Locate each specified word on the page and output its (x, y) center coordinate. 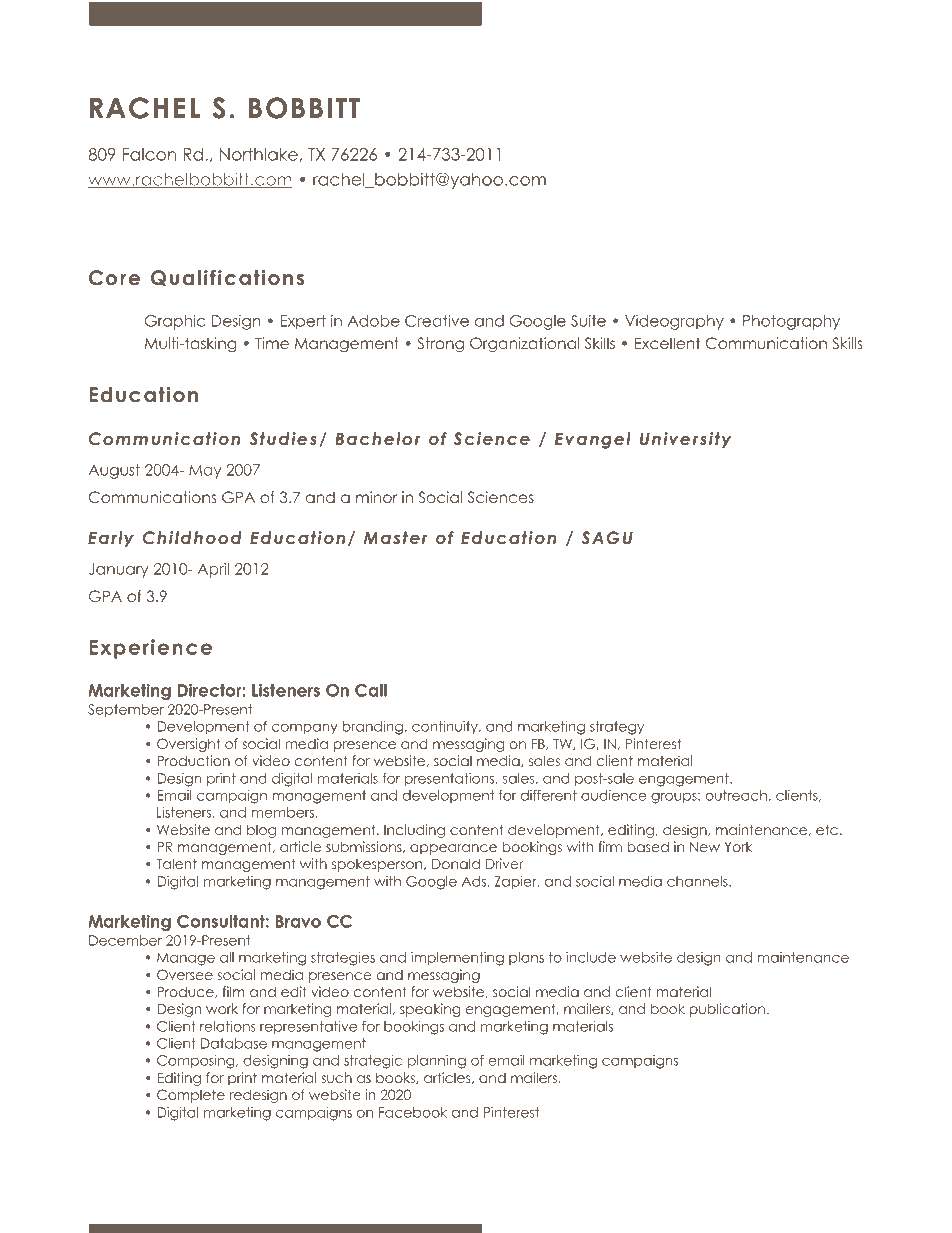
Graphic (175, 322)
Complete (191, 1096)
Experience (150, 649)
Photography (791, 322)
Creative (437, 321)
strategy (617, 728)
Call (371, 690)
